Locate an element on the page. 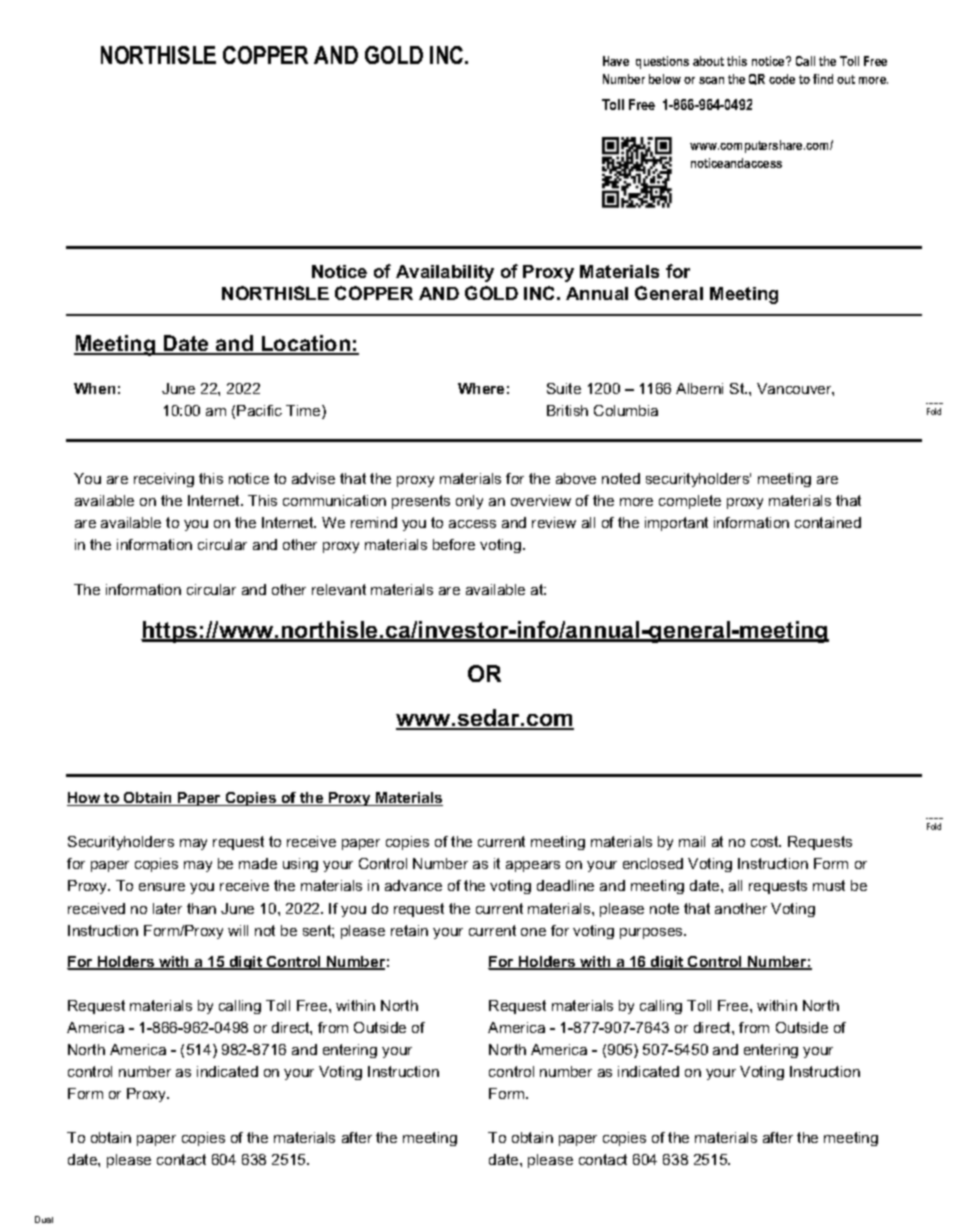  important is located at coordinates (676, 524).
